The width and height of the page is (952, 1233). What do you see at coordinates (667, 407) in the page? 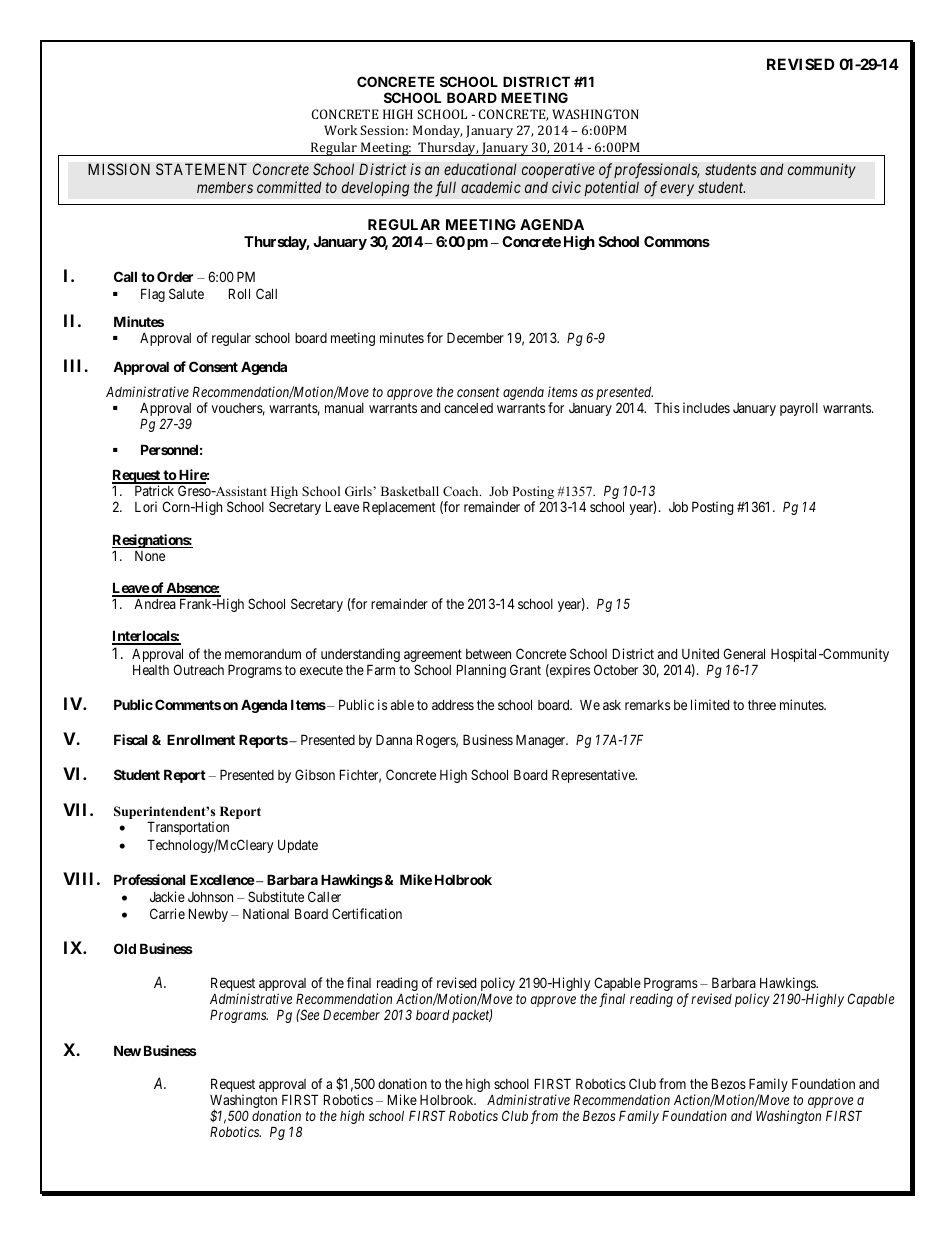
I see `This` at bounding box center [667, 407].
